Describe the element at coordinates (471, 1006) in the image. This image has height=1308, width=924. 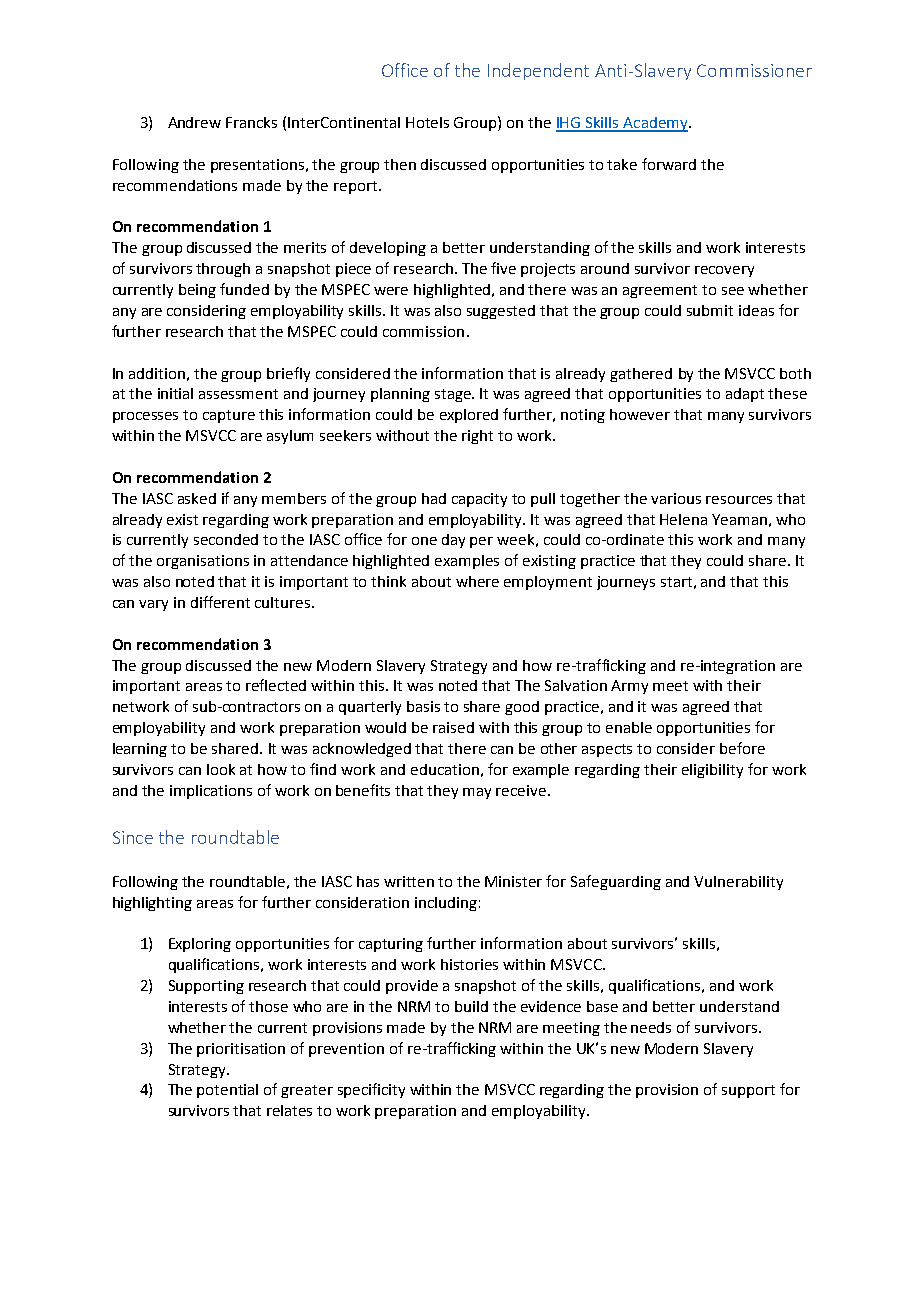
I see `build` at that location.
